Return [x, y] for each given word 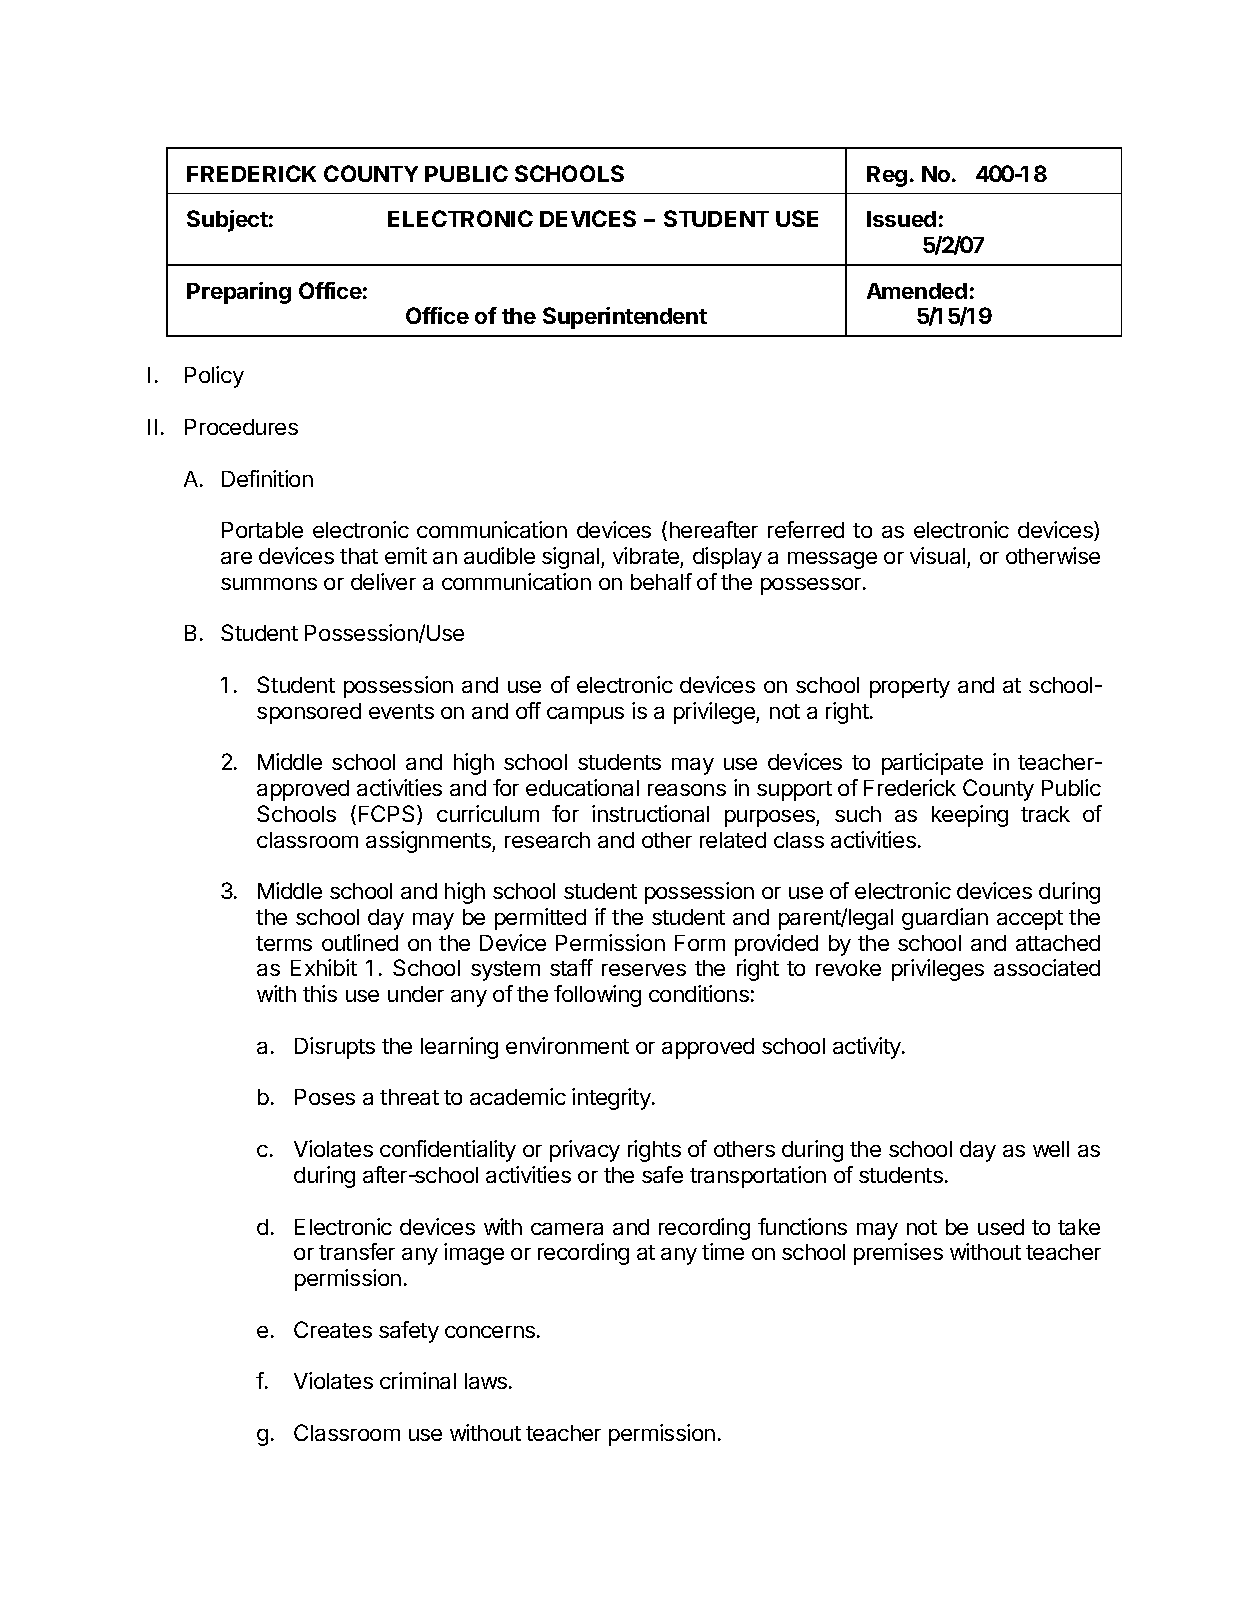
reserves [644, 970]
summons [269, 584]
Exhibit [324, 967]
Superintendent [625, 318]
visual [937, 555]
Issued [901, 219]
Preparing [239, 293]
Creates [333, 1329]
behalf [661, 581]
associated [1047, 967]
